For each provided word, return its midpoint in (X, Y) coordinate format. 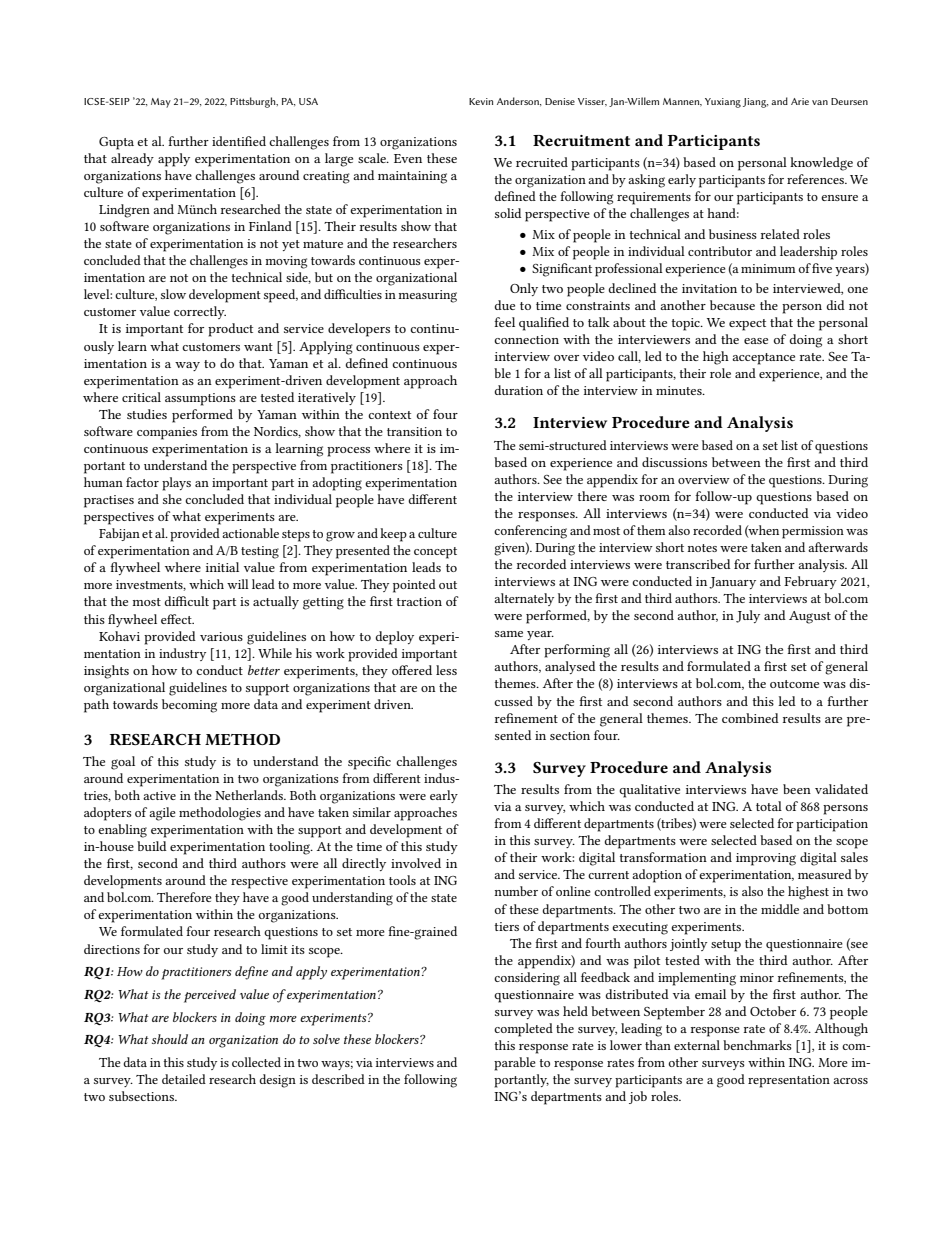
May (161, 103)
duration (518, 390)
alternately (524, 599)
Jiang (755, 103)
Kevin (481, 101)
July (748, 616)
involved (416, 863)
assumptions (200, 399)
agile (162, 814)
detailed (184, 1079)
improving (766, 859)
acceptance (763, 359)
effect (177, 619)
